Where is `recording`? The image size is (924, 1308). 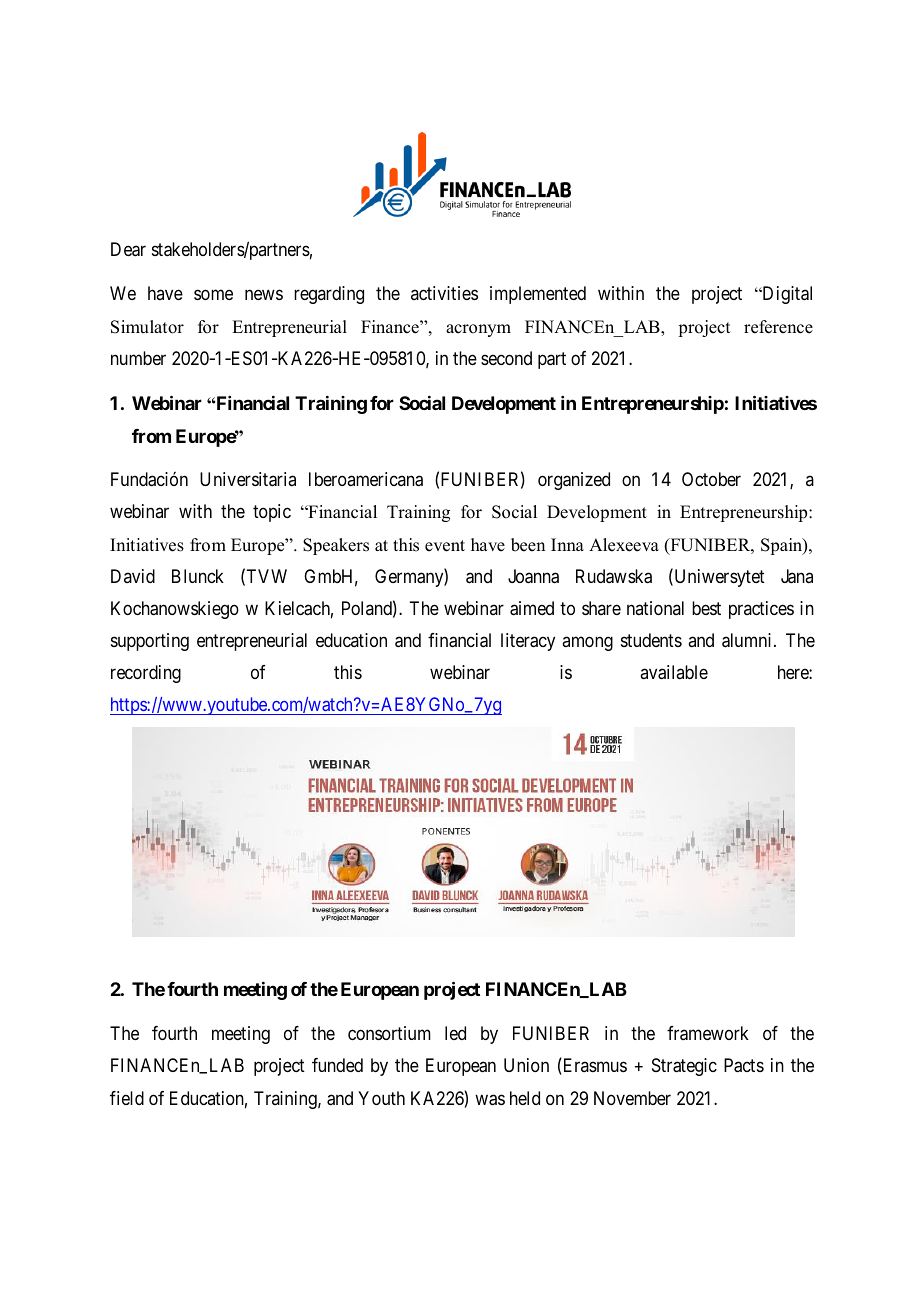
recording is located at coordinates (146, 674).
